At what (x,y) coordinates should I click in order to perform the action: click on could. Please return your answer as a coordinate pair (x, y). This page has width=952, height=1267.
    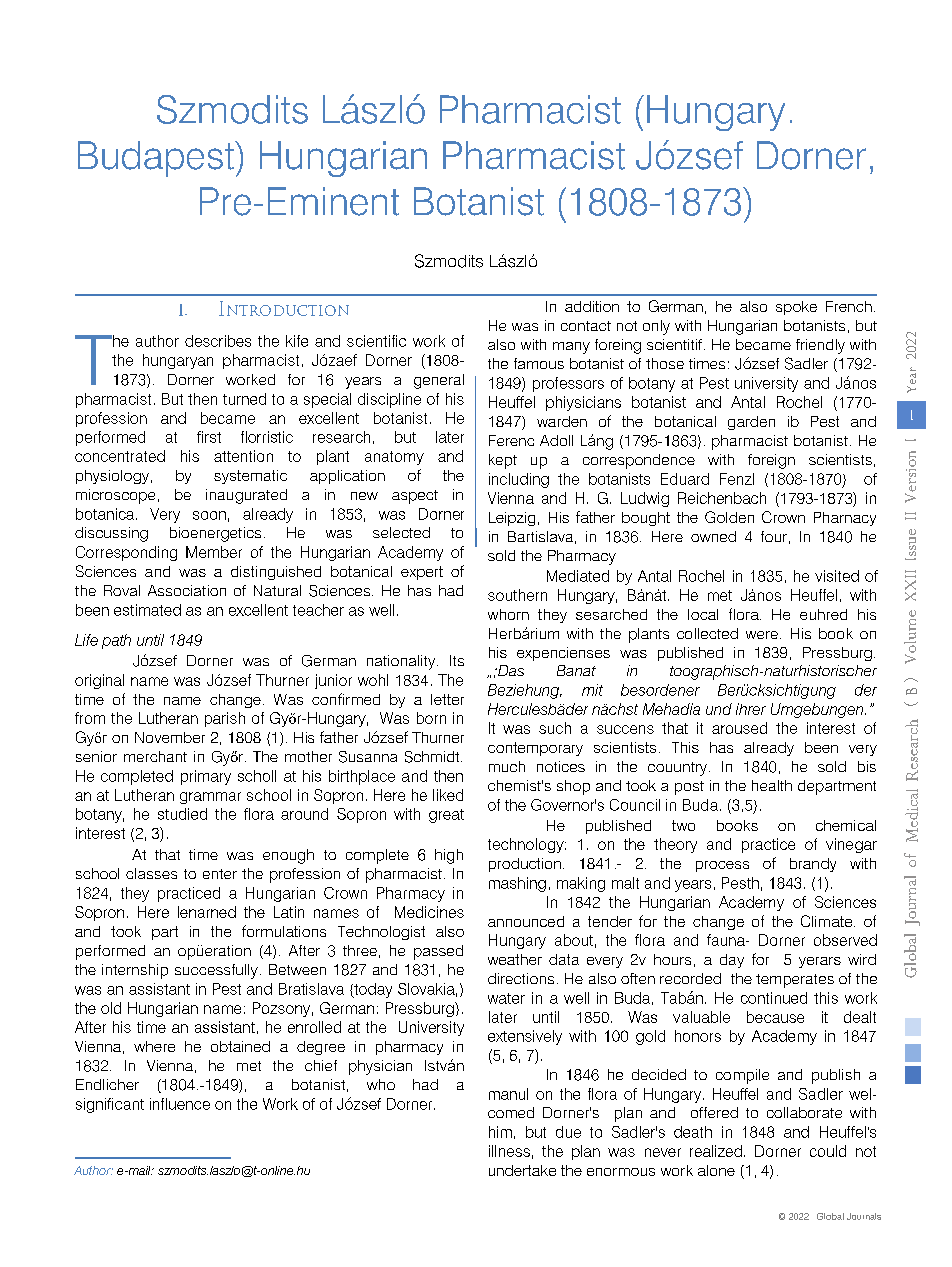
    Looking at the image, I should click on (828, 1151).
